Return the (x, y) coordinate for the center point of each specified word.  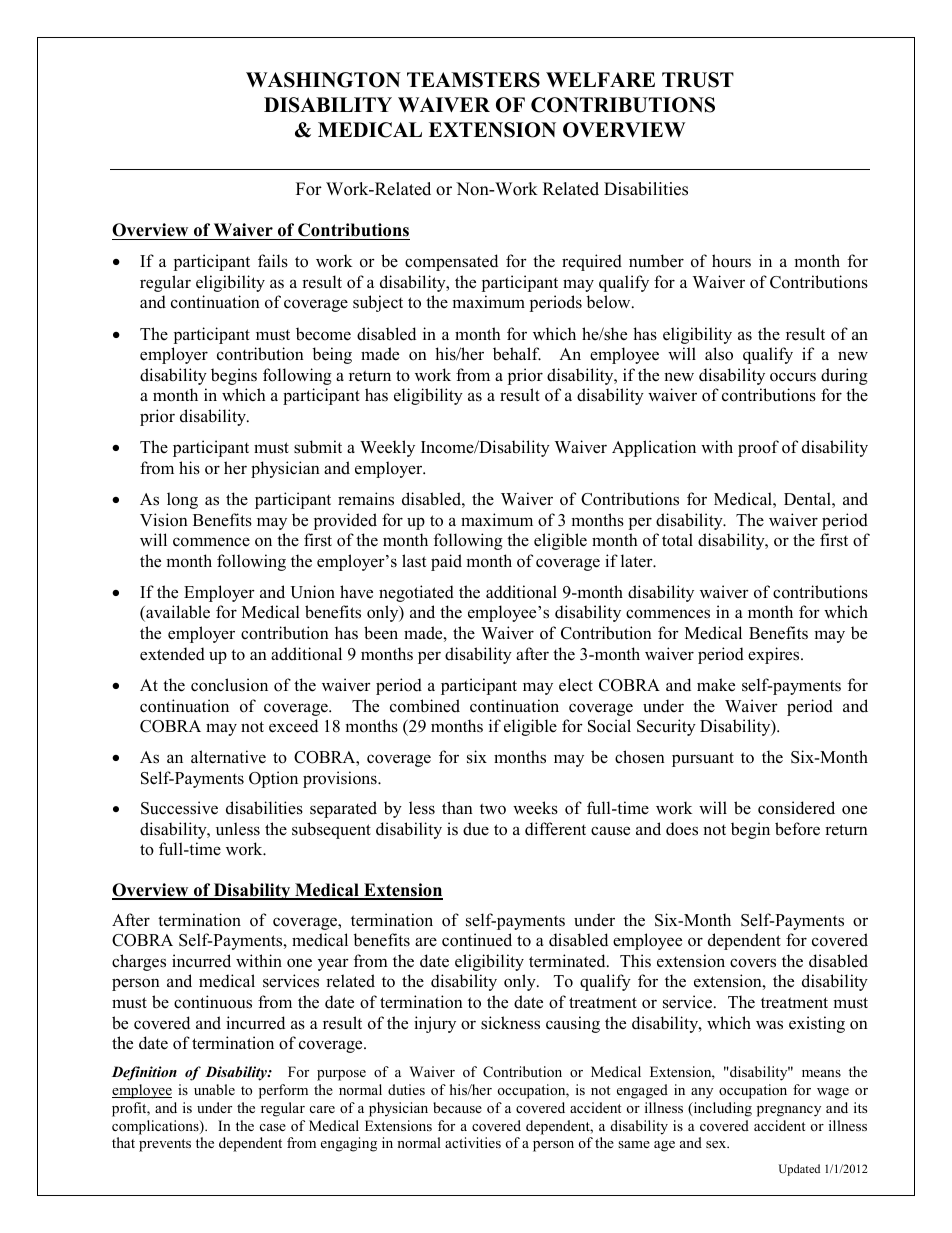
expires (775, 655)
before (797, 829)
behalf (517, 354)
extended (172, 654)
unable (214, 1089)
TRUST (698, 80)
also (719, 354)
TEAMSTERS (473, 80)
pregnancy (789, 1111)
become (323, 334)
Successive (179, 808)
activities (473, 1142)
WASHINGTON (323, 80)
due (476, 829)
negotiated (416, 593)
